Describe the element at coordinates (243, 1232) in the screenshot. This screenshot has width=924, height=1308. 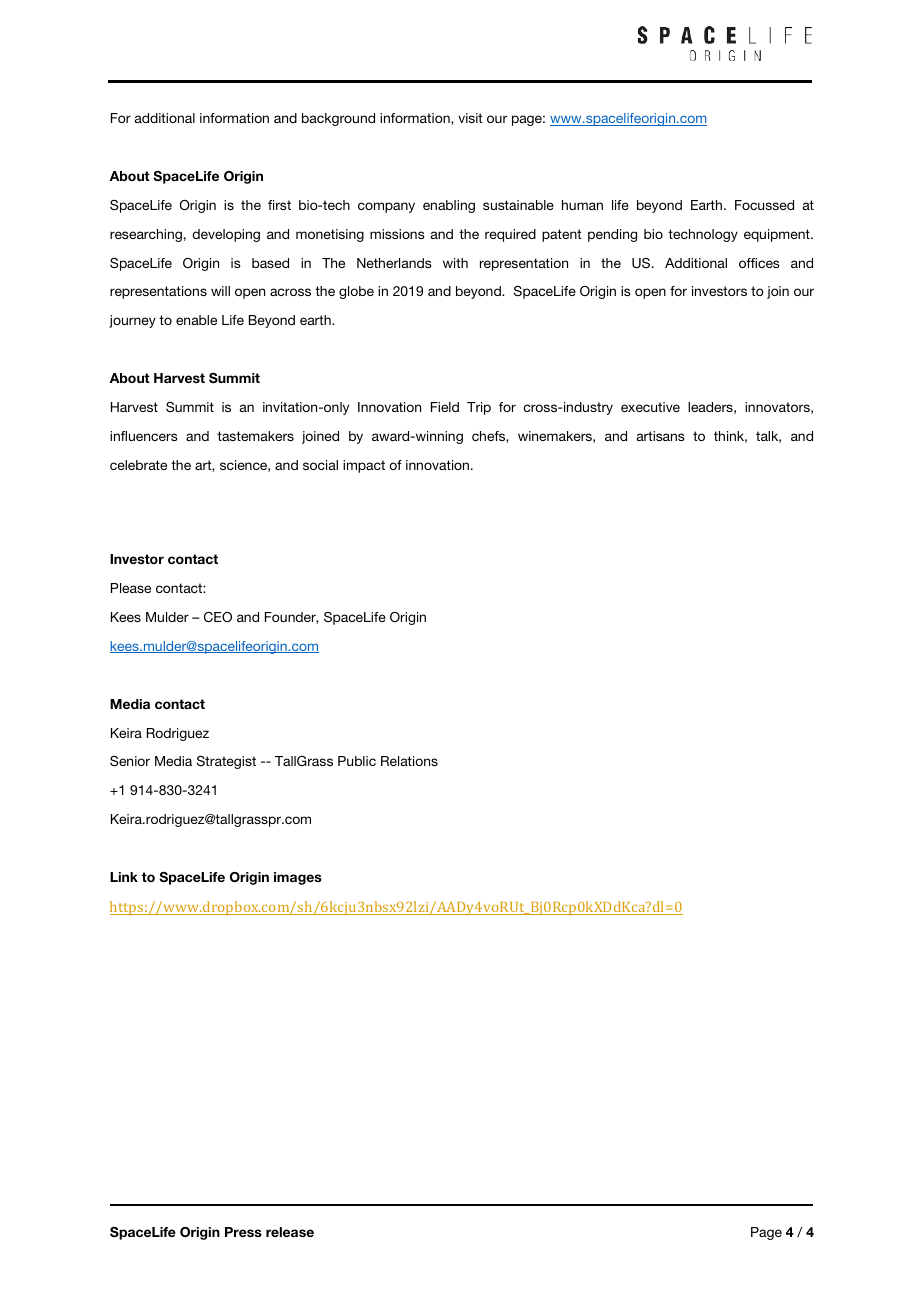
I see `Press` at that location.
